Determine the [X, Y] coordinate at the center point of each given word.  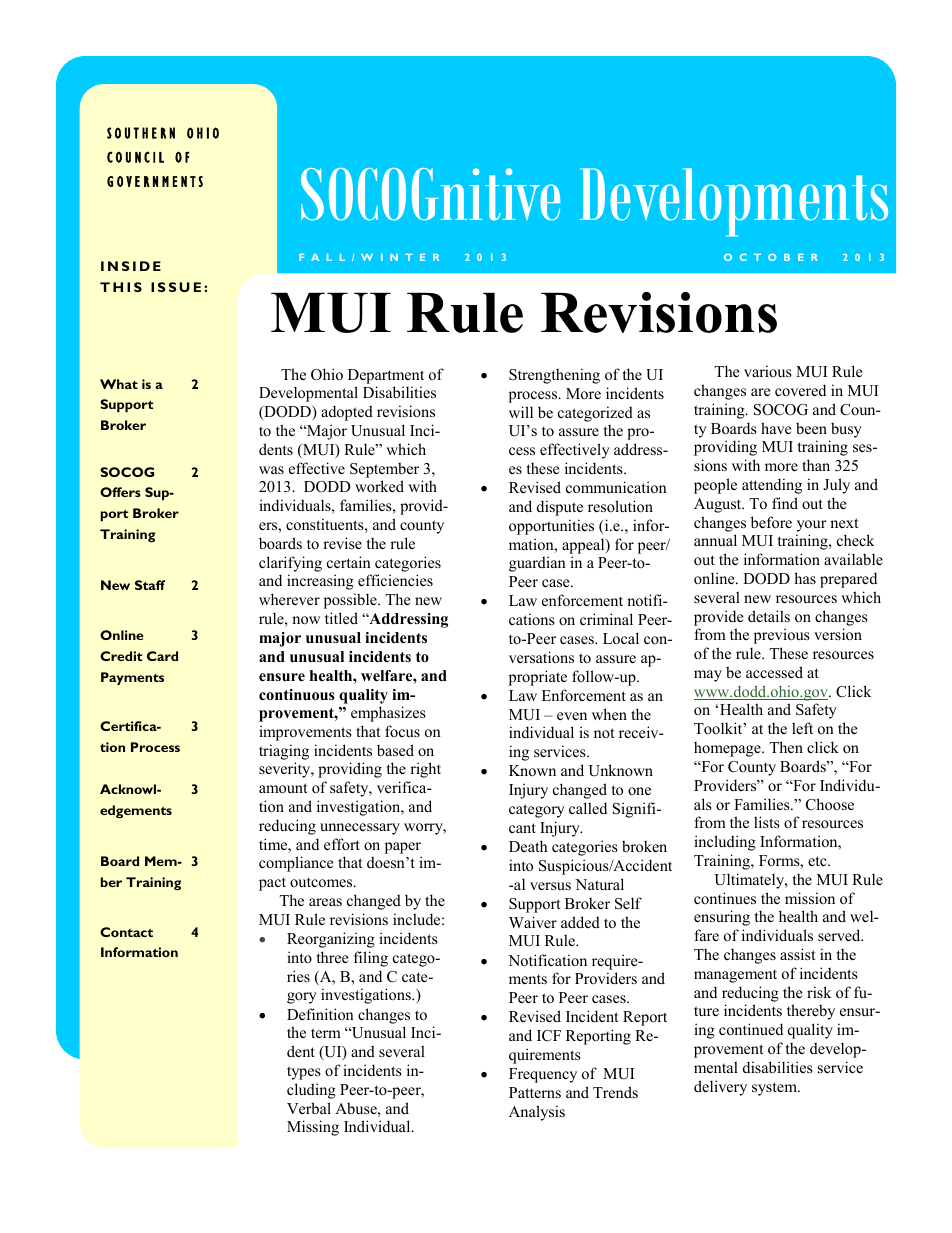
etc [818, 861]
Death [528, 846]
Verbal [309, 1108]
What [119, 384]
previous [782, 636]
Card [162, 656]
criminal [606, 619]
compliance [296, 864]
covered [800, 390]
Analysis [537, 1113]
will [521, 412]
